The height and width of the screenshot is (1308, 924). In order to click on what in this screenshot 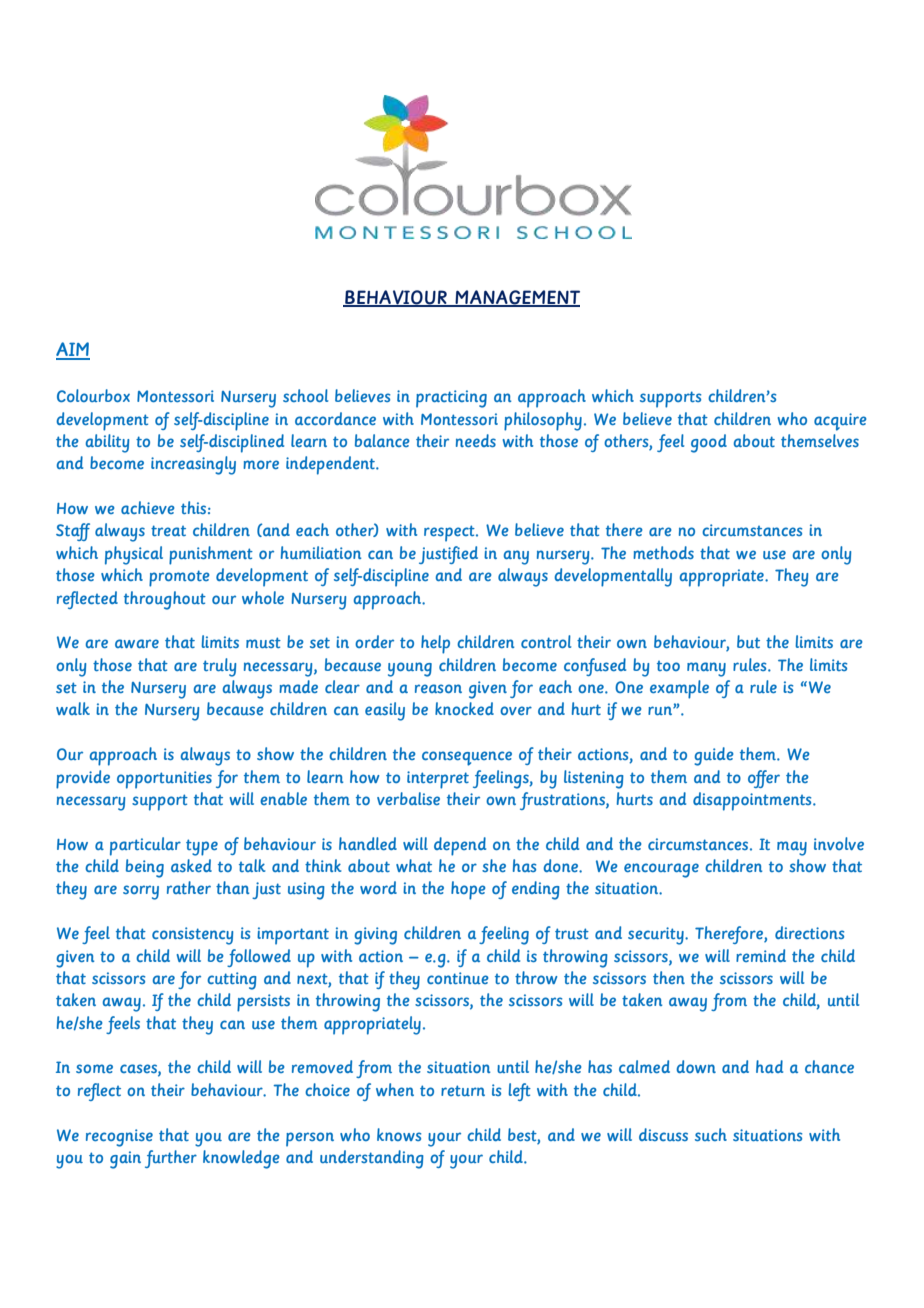, I will do `click(414, 865)`.
